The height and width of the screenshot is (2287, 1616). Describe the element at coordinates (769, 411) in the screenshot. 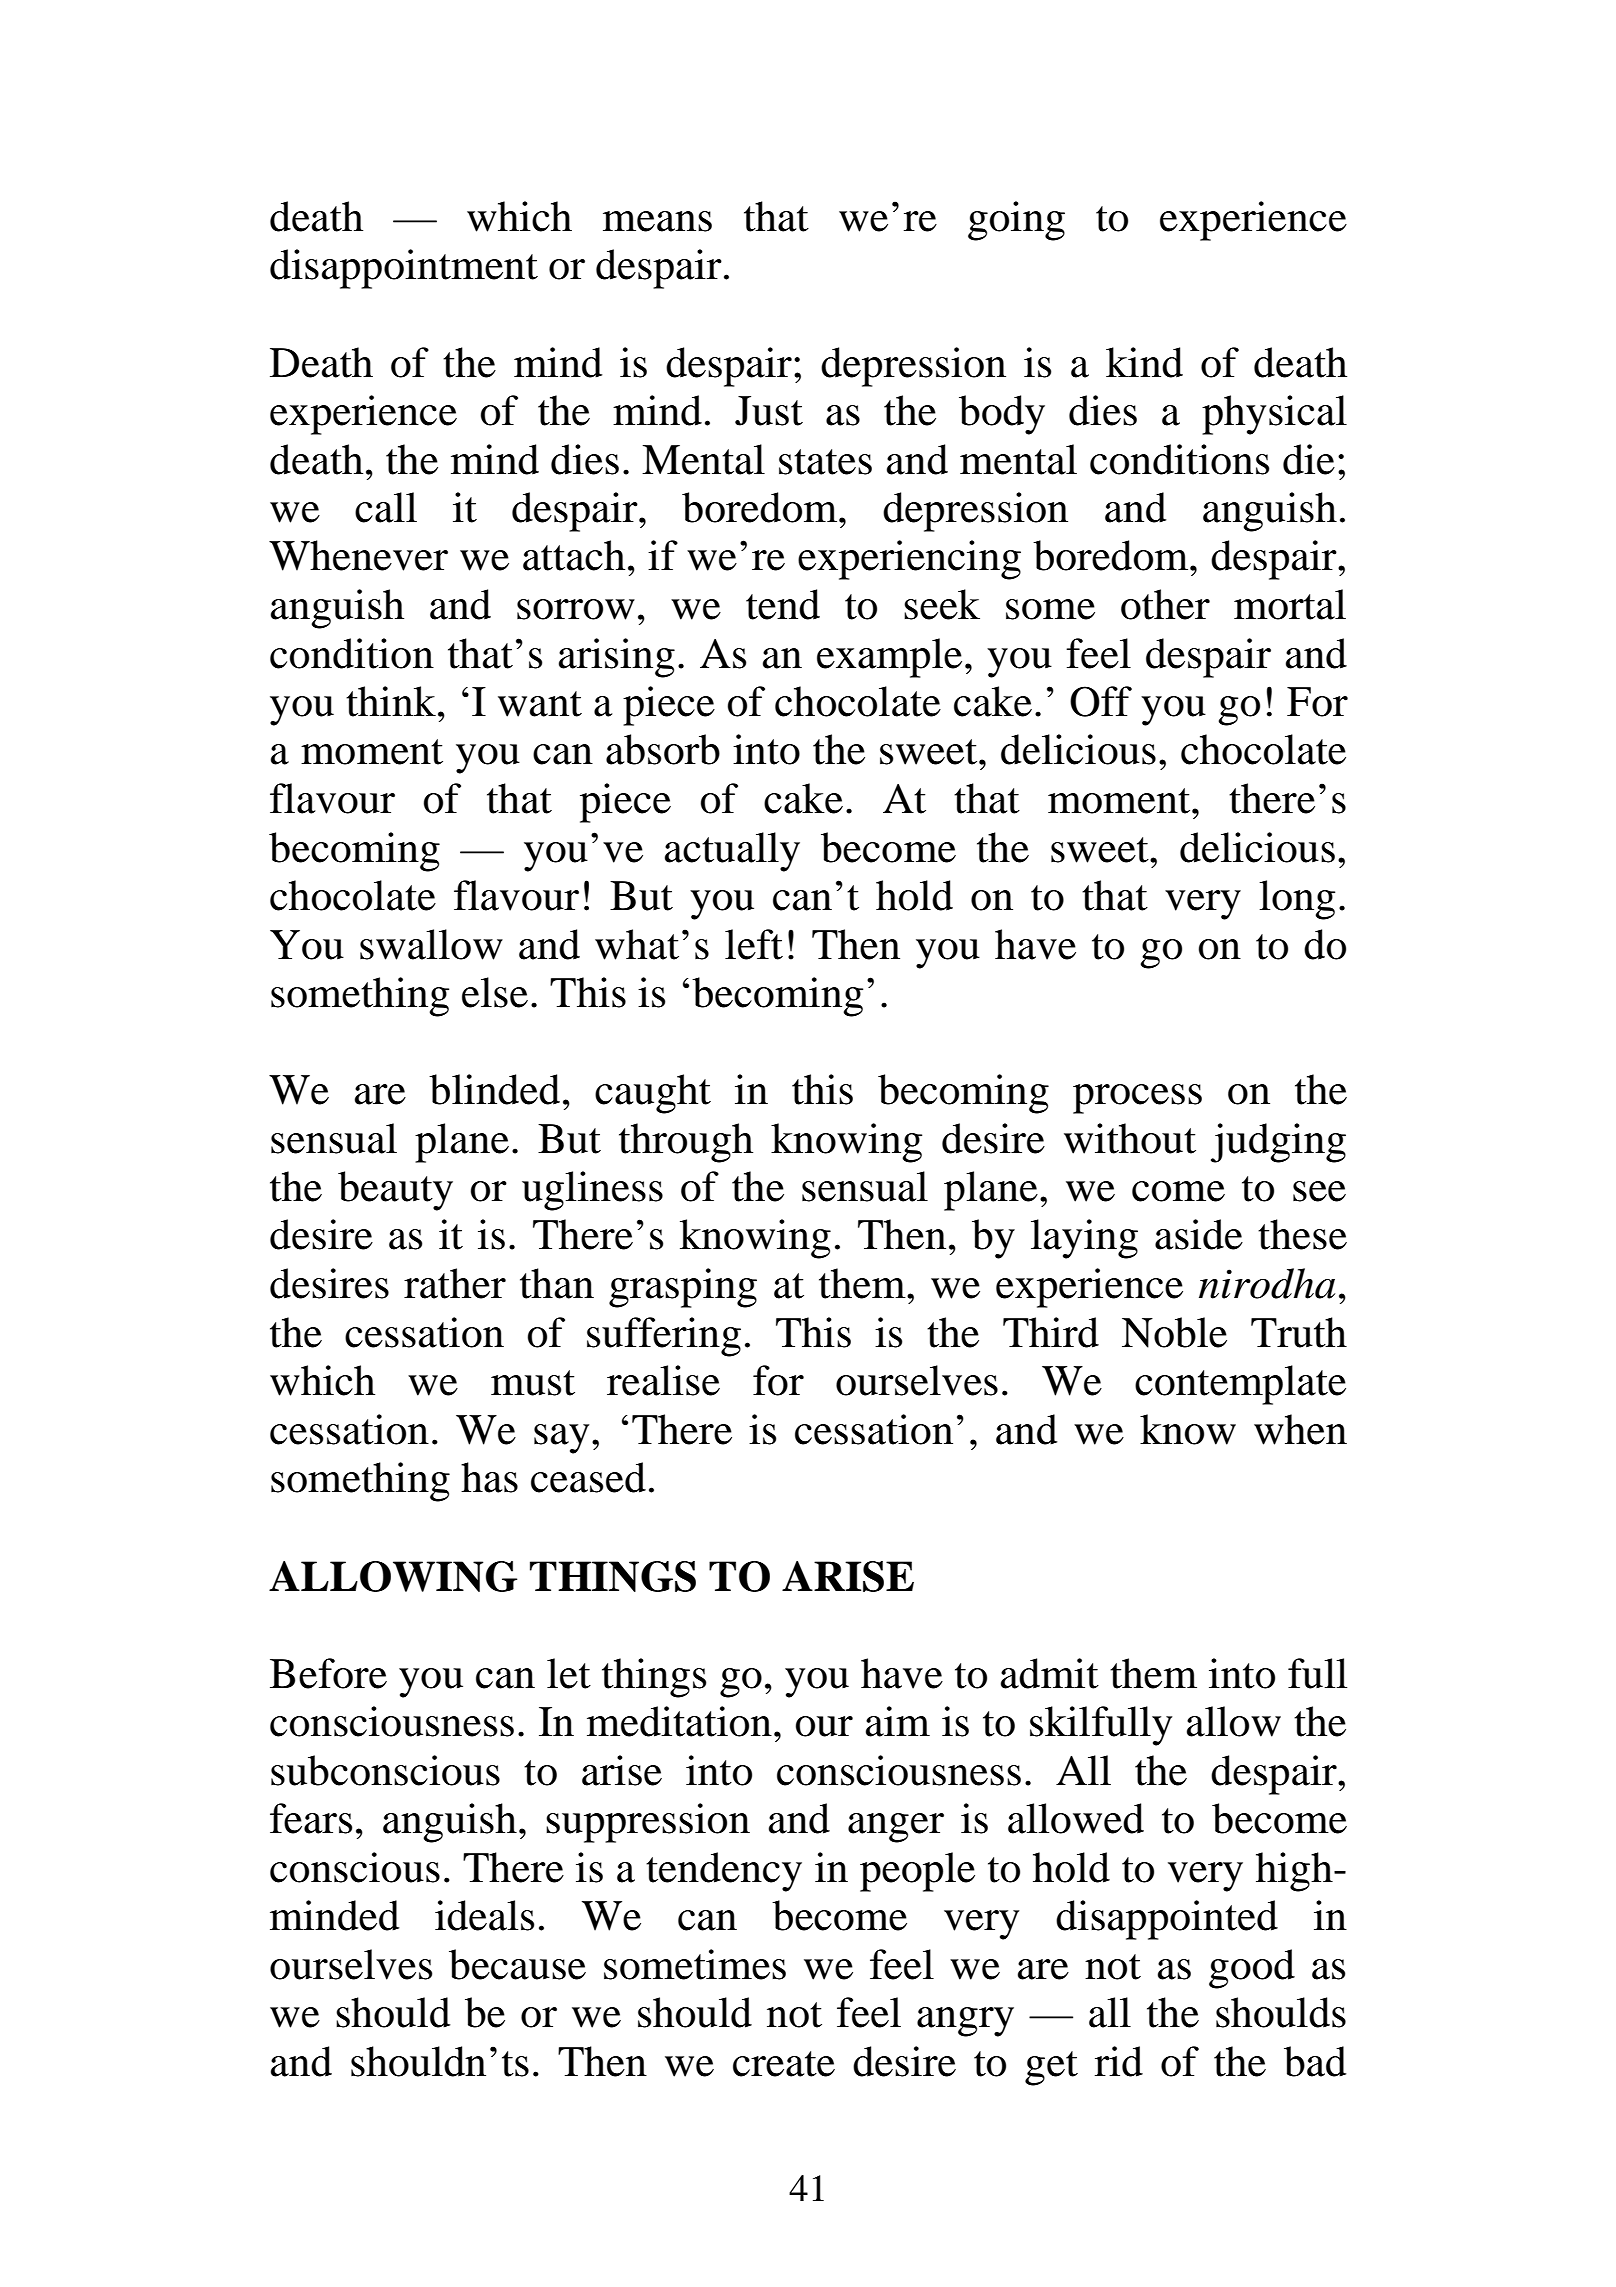

I see `Just` at that location.
